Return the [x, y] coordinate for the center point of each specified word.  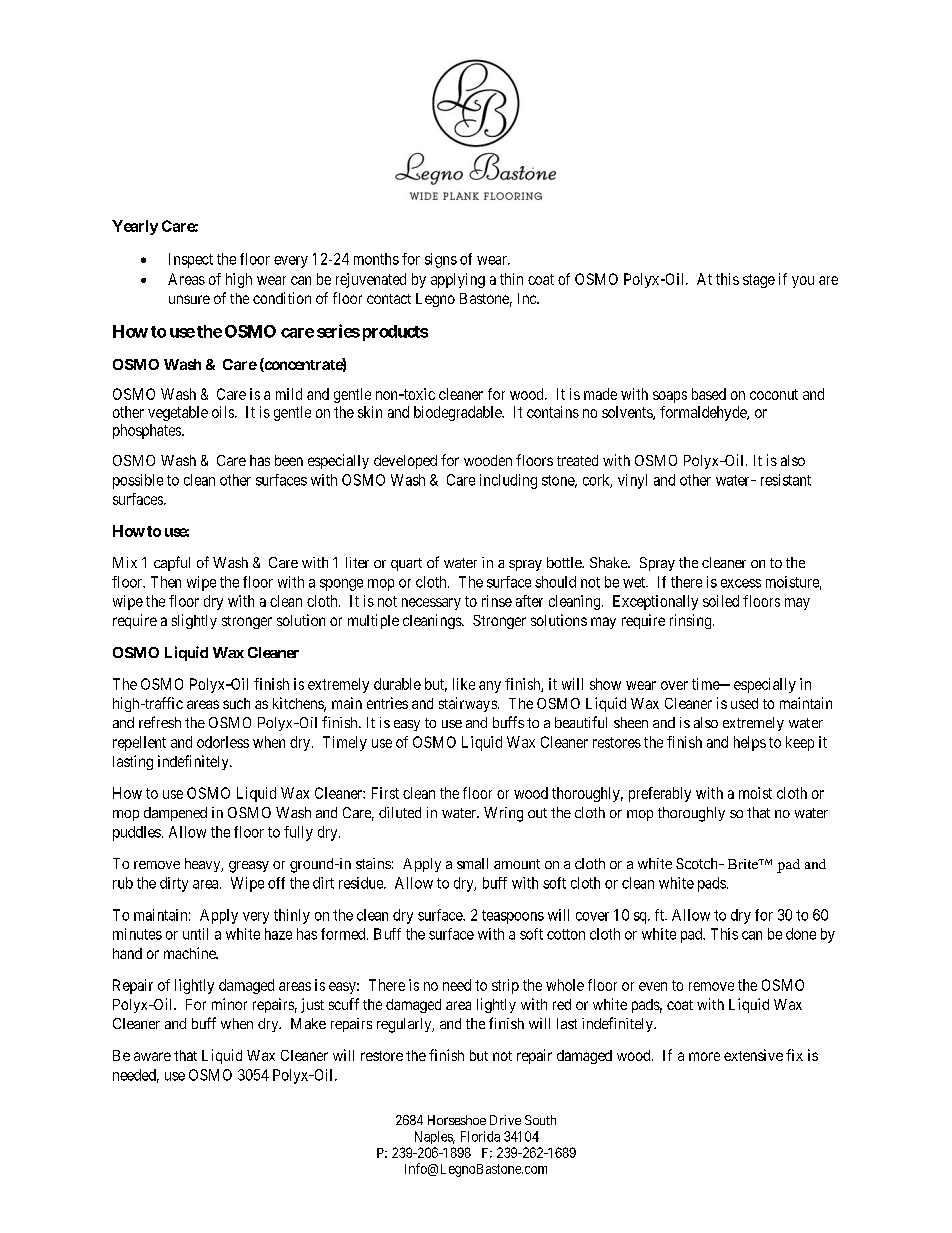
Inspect [191, 260]
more [704, 1056]
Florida [480, 1136]
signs [441, 260]
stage [759, 281]
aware [152, 1056]
